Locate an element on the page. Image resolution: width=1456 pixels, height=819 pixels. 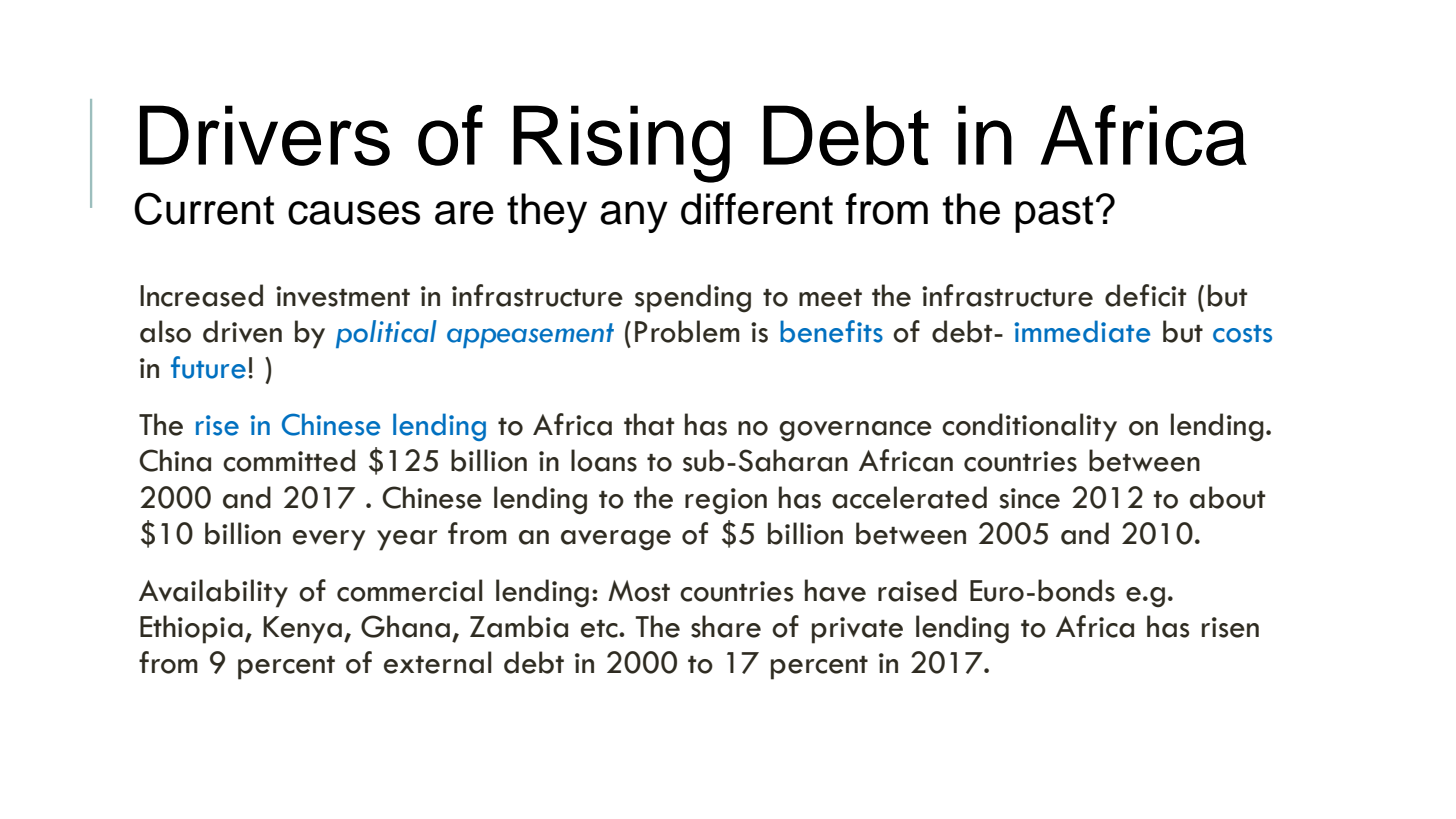
committed is located at coordinates (289, 460).
